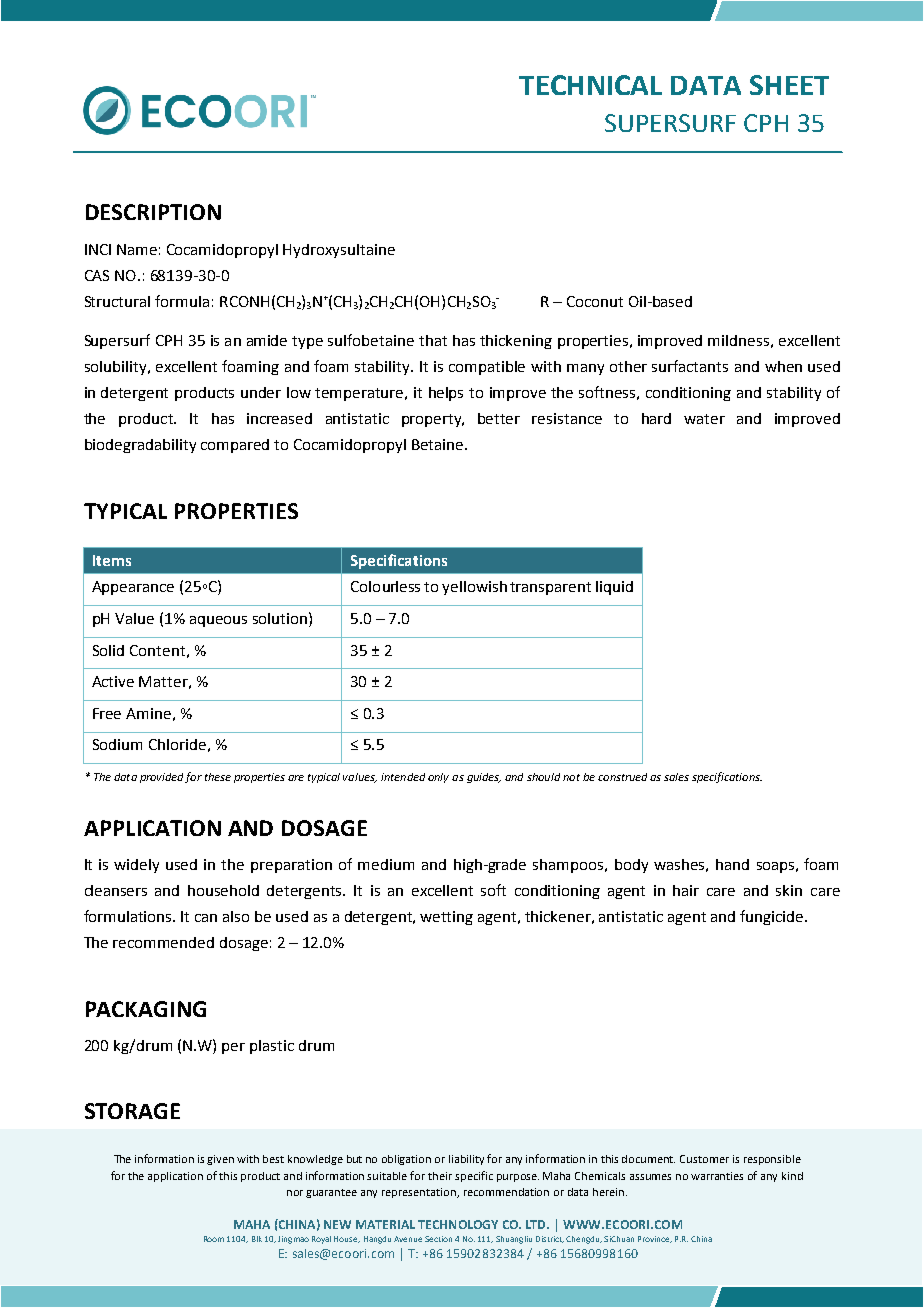 The height and width of the screenshot is (1308, 924). What do you see at coordinates (133, 588) in the screenshot?
I see `Appearance` at bounding box center [133, 588].
